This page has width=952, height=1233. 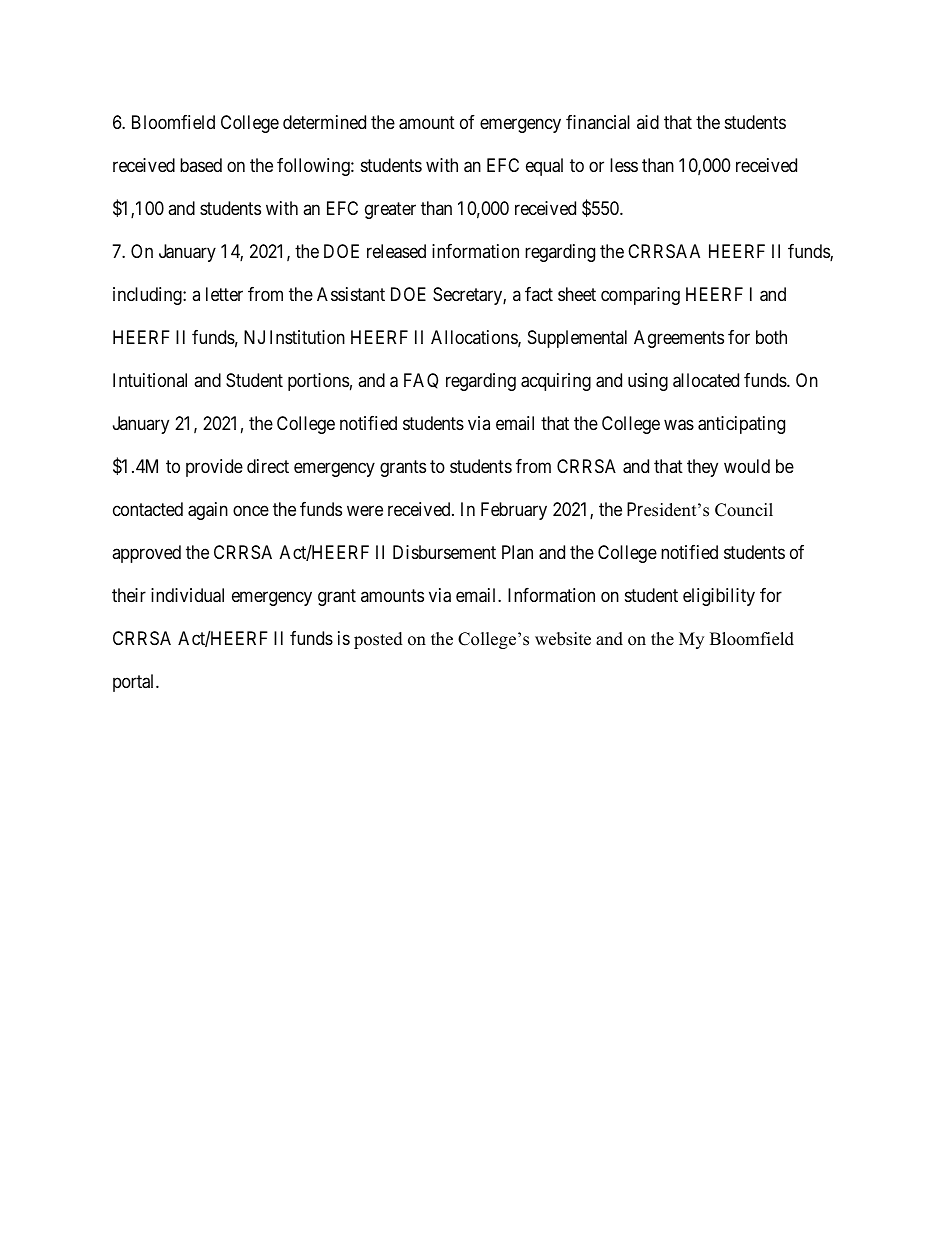 What do you see at coordinates (201, 165) in the page?
I see `based` at bounding box center [201, 165].
